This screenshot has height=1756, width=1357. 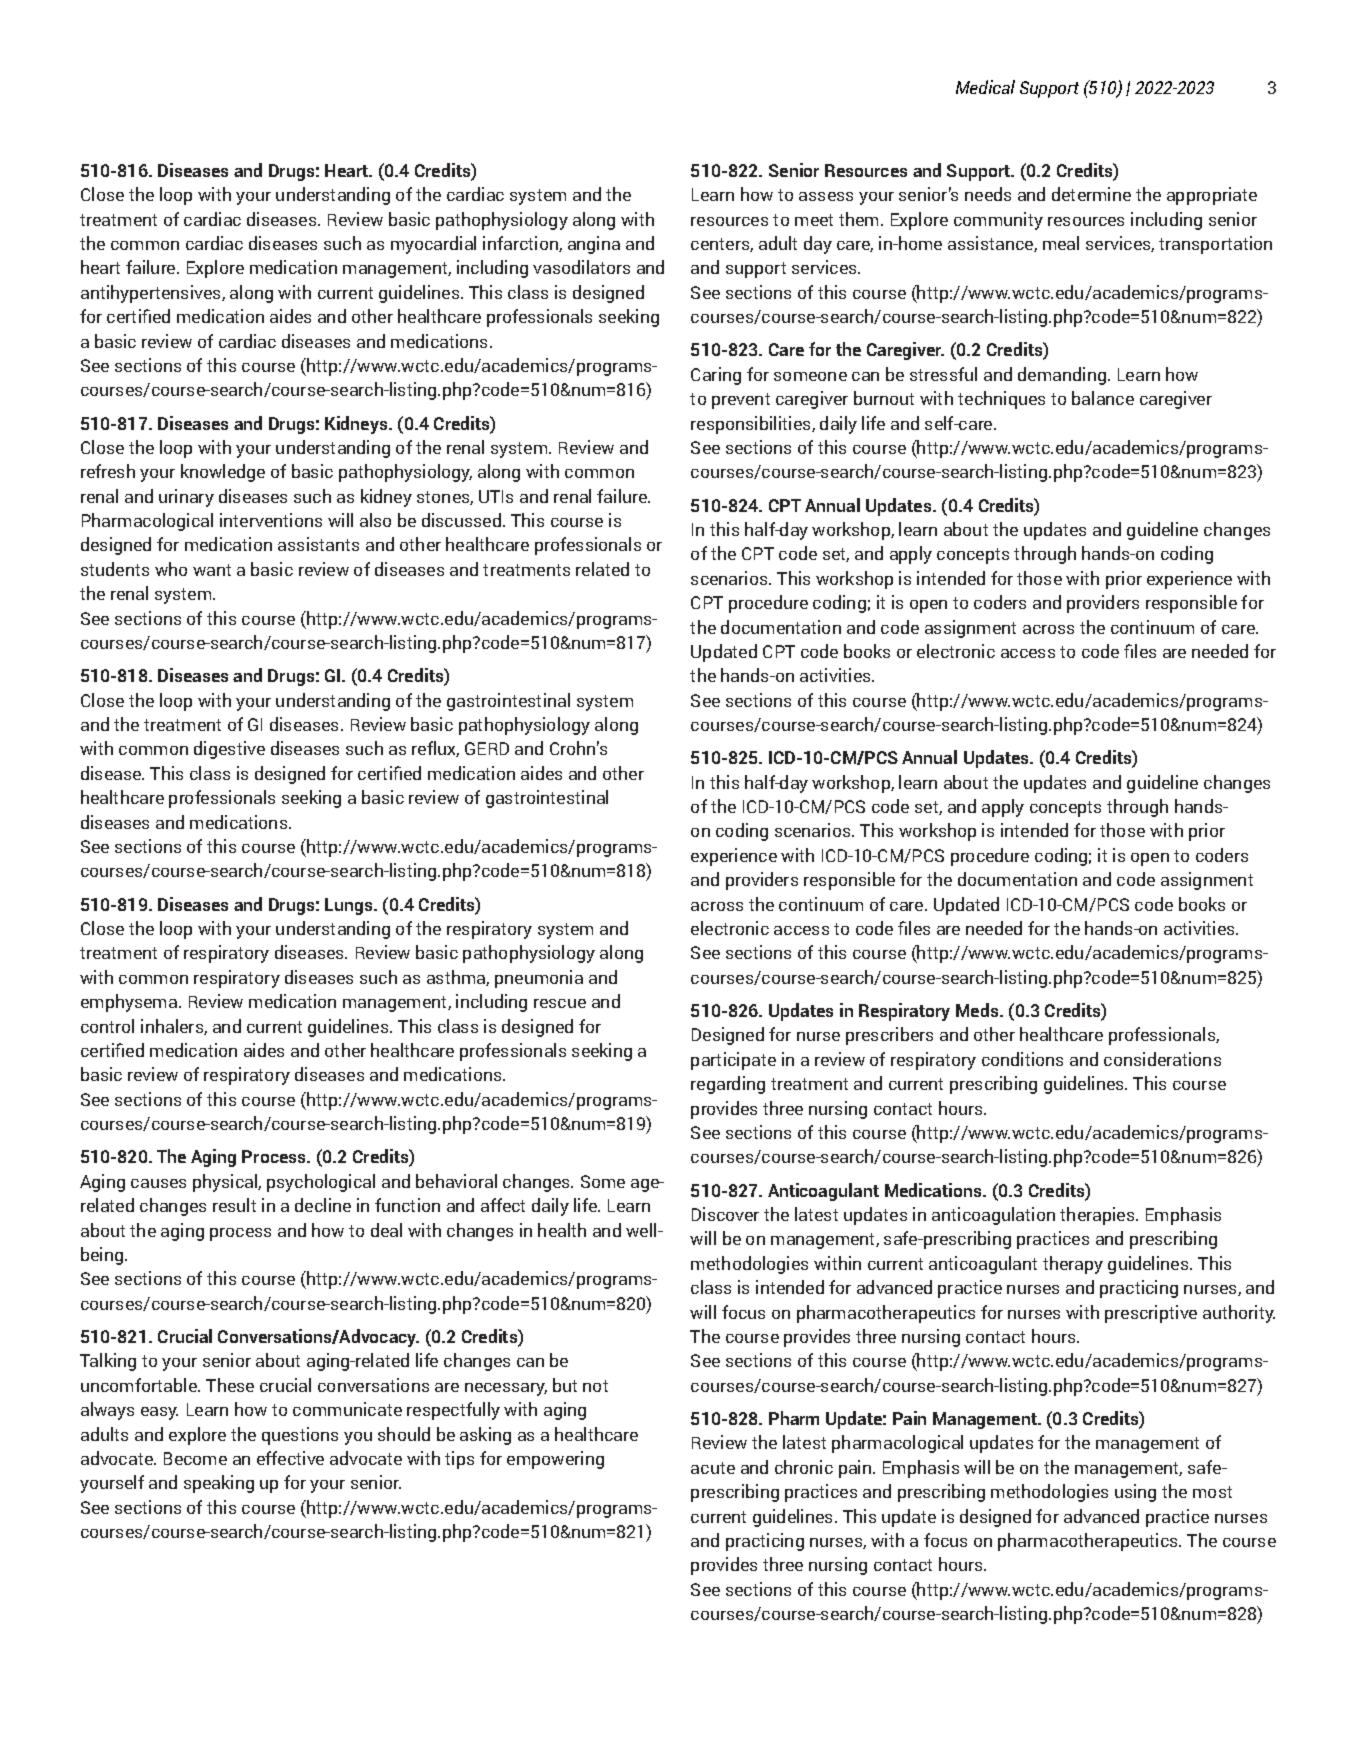 What do you see at coordinates (229, 750) in the screenshot?
I see `digestive` at bounding box center [229, 750].
